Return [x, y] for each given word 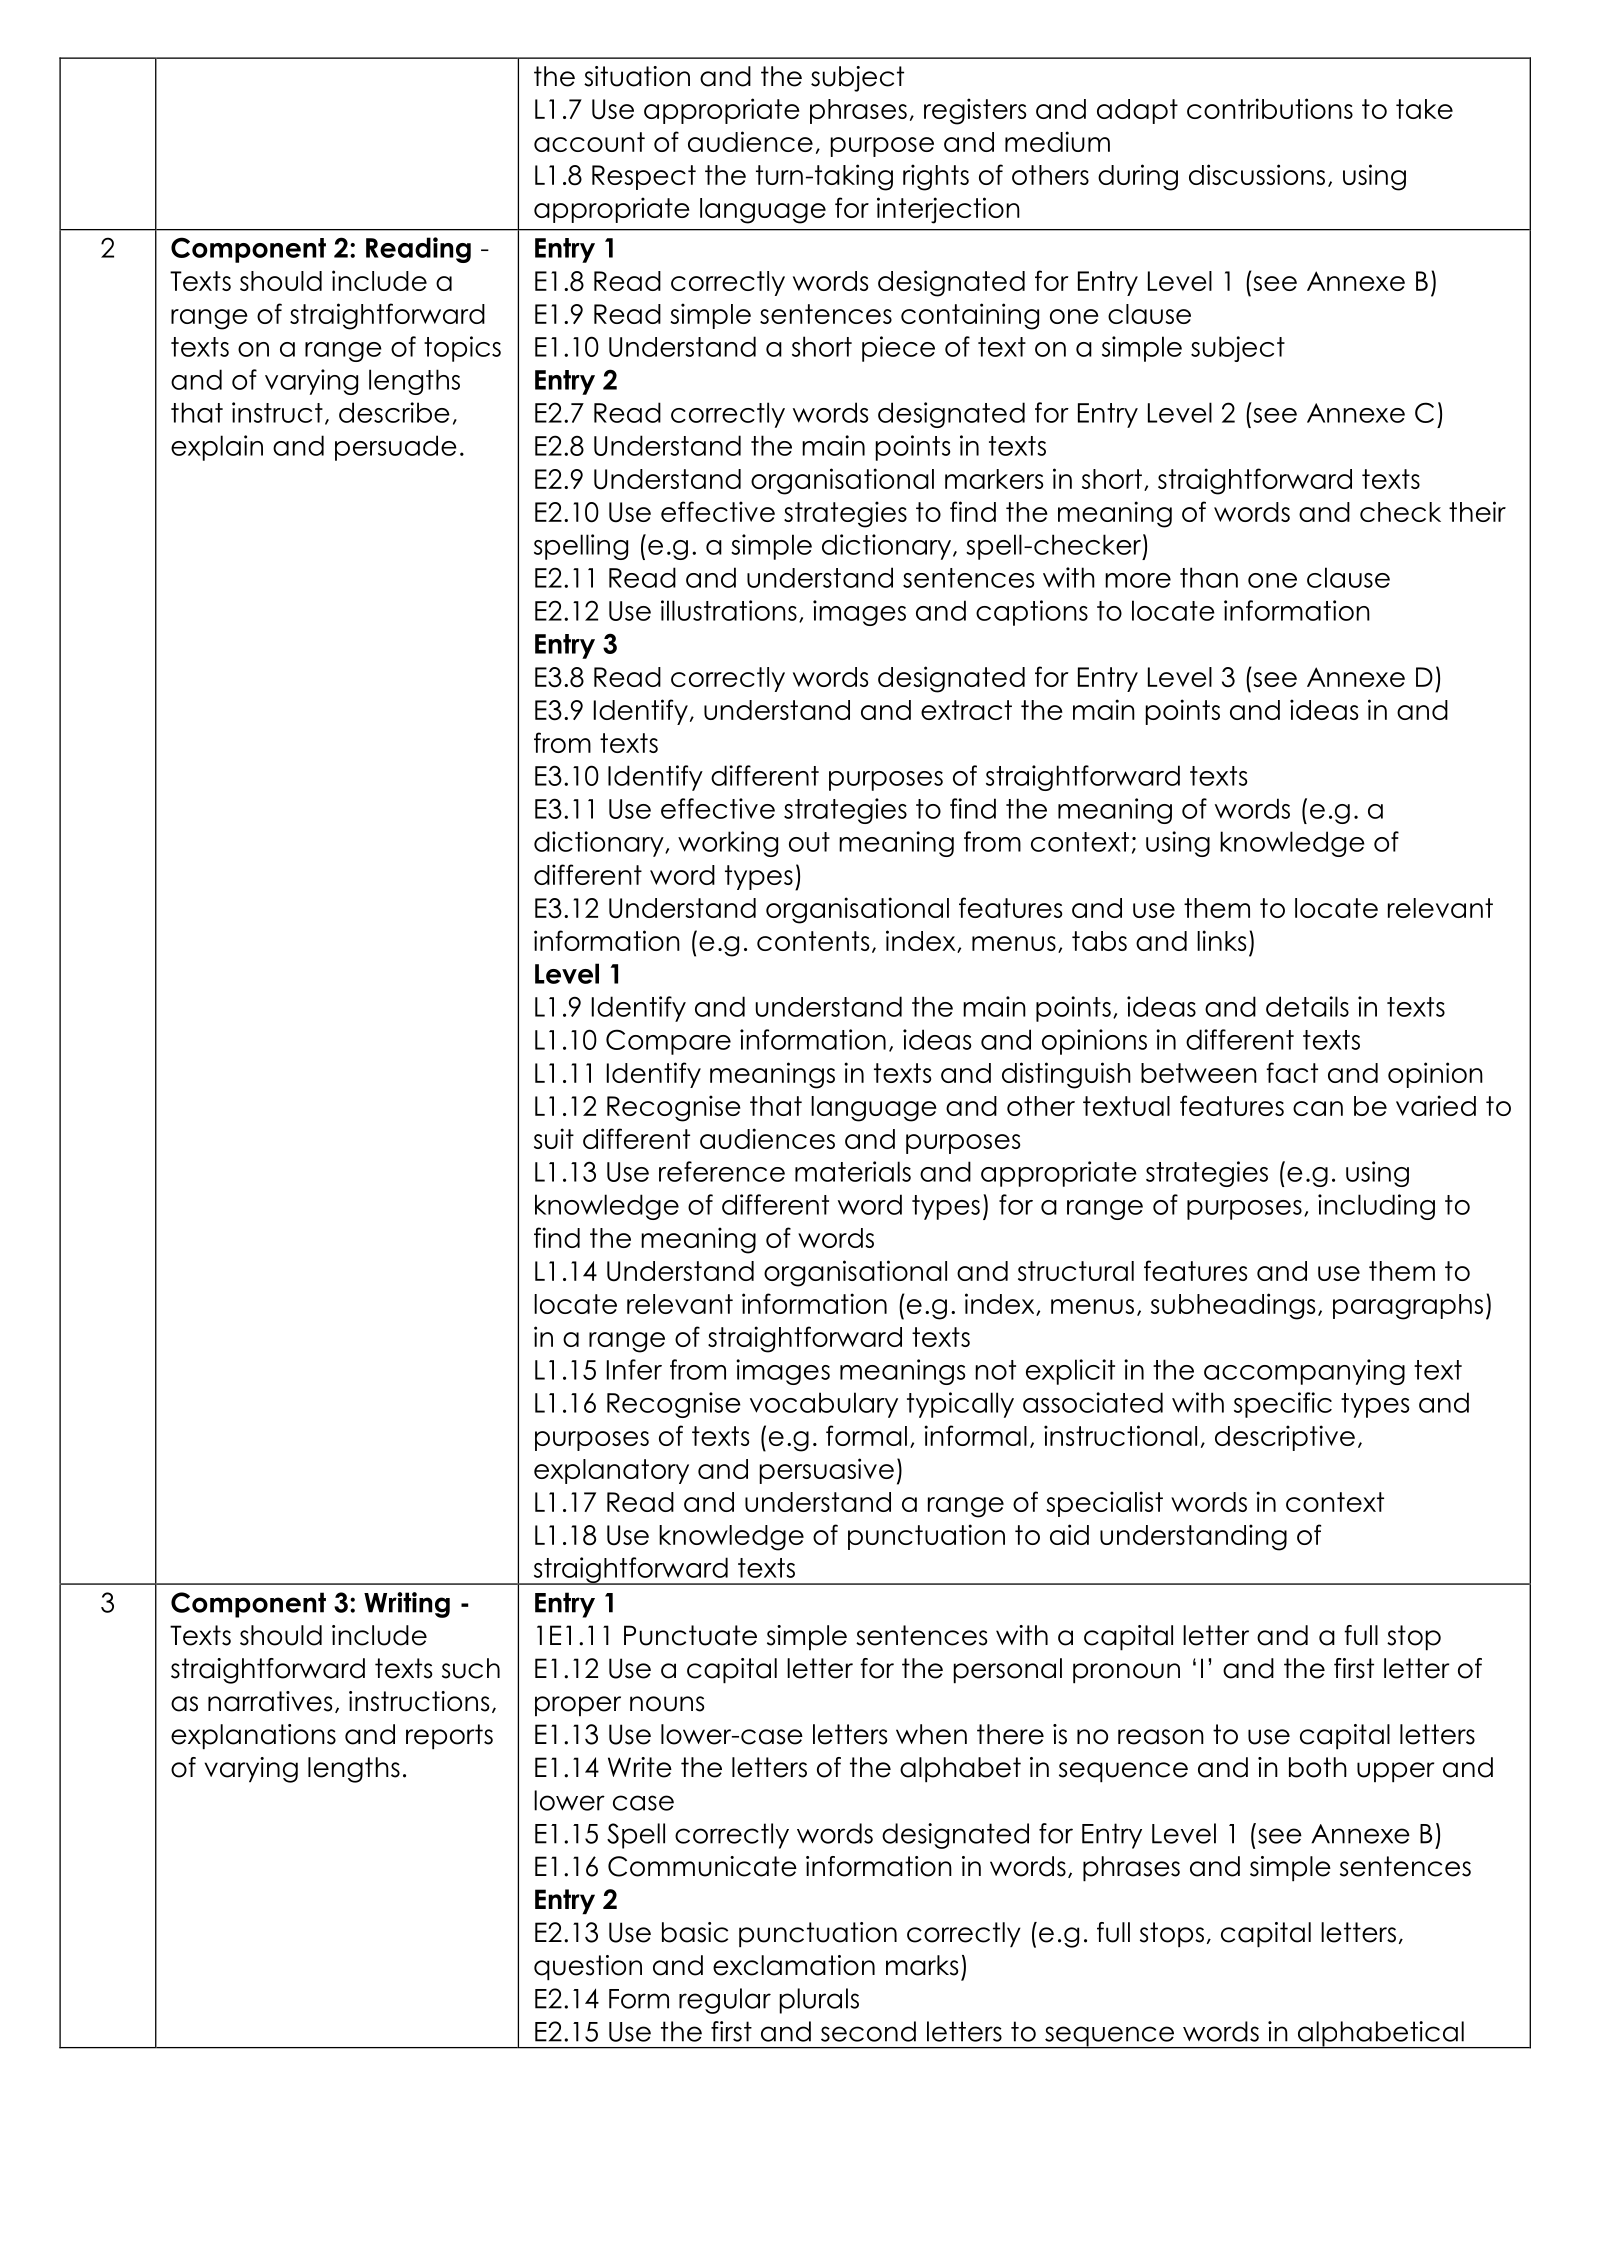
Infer [634, 1369]
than [1209, 577]
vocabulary [824, 1405]
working [728, 844]
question [588, 1968]
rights [936, 177]
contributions [1270, 108]
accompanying [1304, 1372]
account [589, 142]
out [809, 842]
